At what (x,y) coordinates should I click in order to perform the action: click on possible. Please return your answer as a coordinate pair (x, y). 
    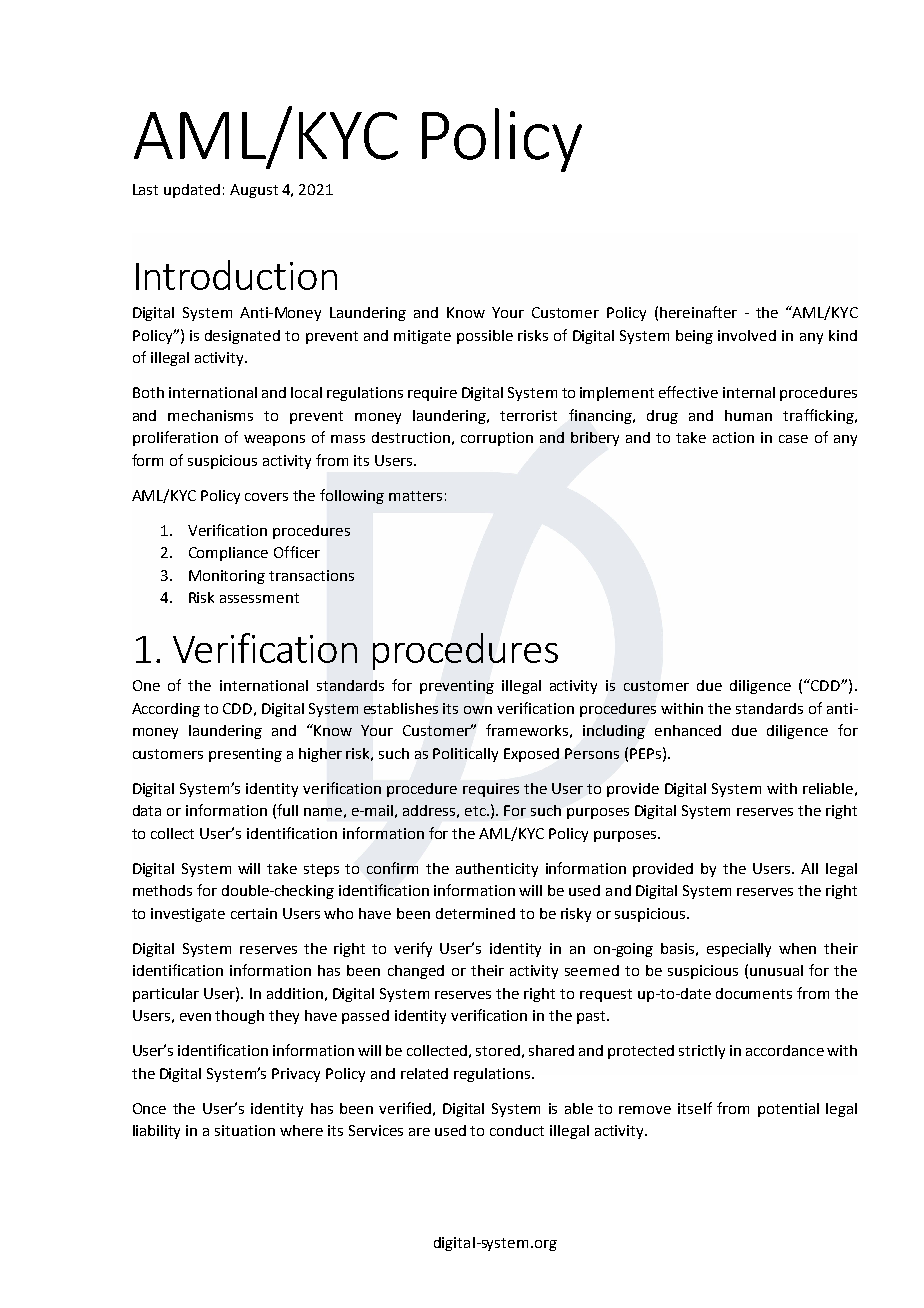
    Looking at the image, I should click on (485, 337).
